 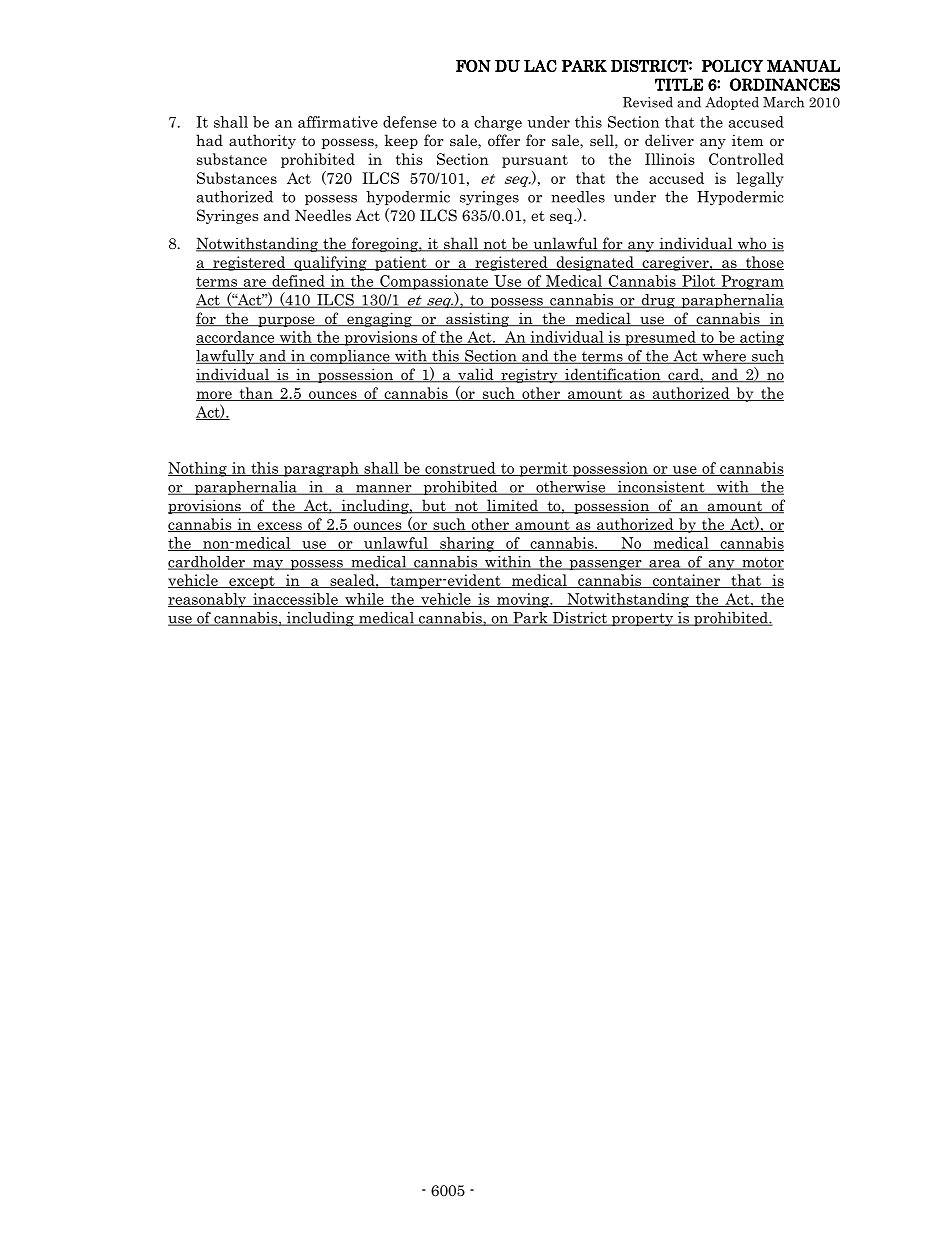 I want to click on Adopted, so click(x=732, y=103).
